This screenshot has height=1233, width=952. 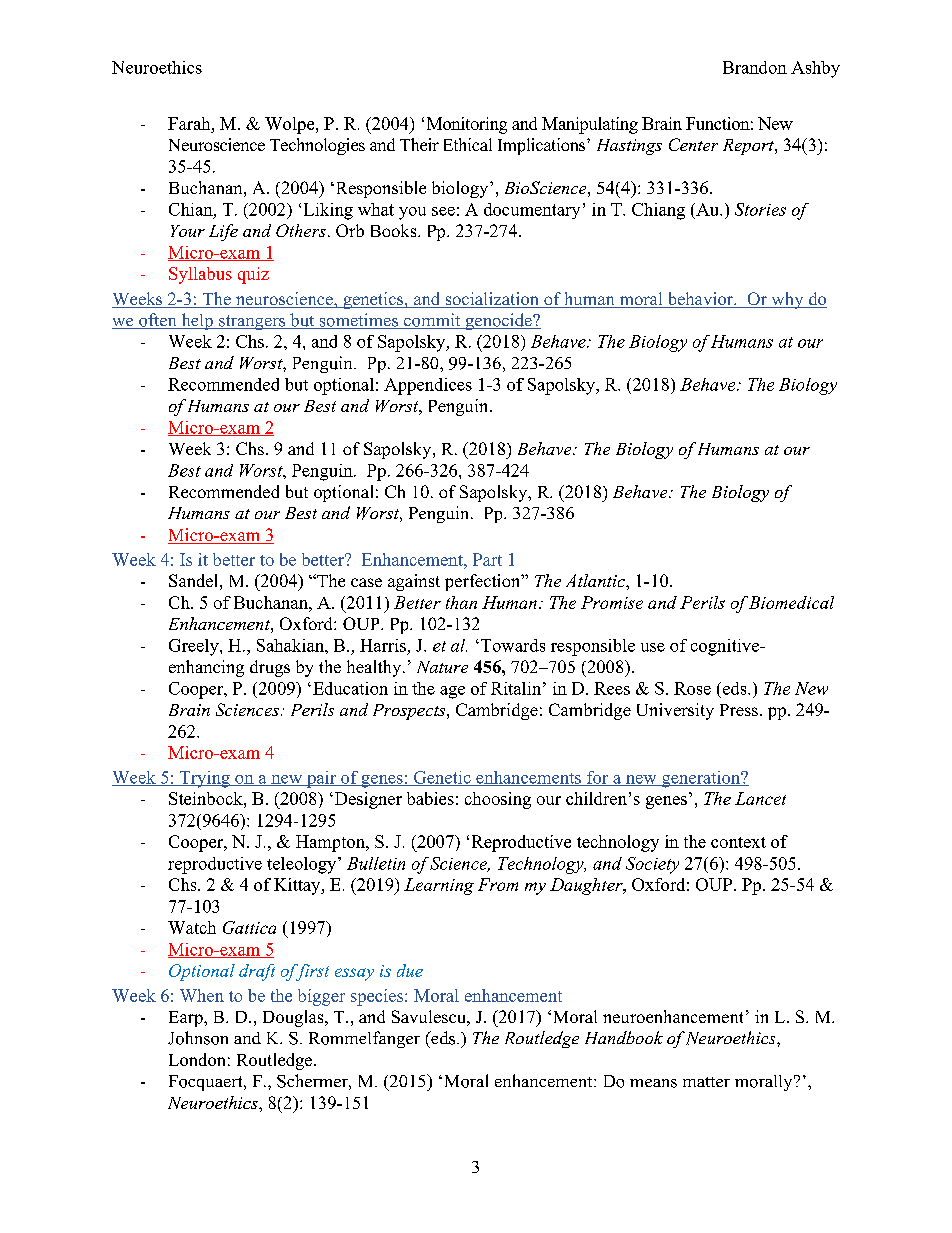 What do you see at coordinates (755, 67) in the screenshot?
I see `Brandon` at bounding box center [755, 67].
